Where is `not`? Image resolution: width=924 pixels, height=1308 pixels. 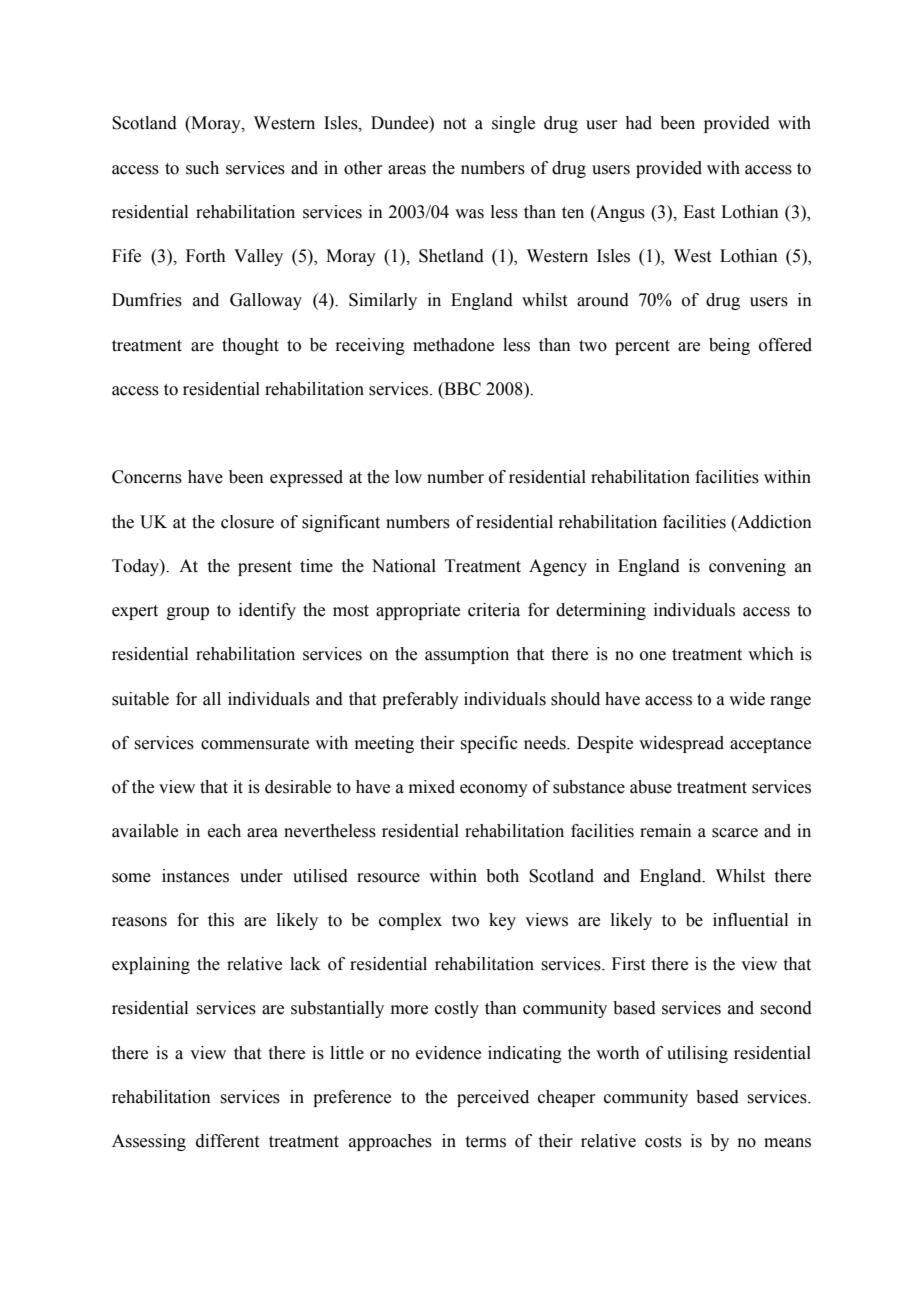 not is located at coordinates (454, 124).
